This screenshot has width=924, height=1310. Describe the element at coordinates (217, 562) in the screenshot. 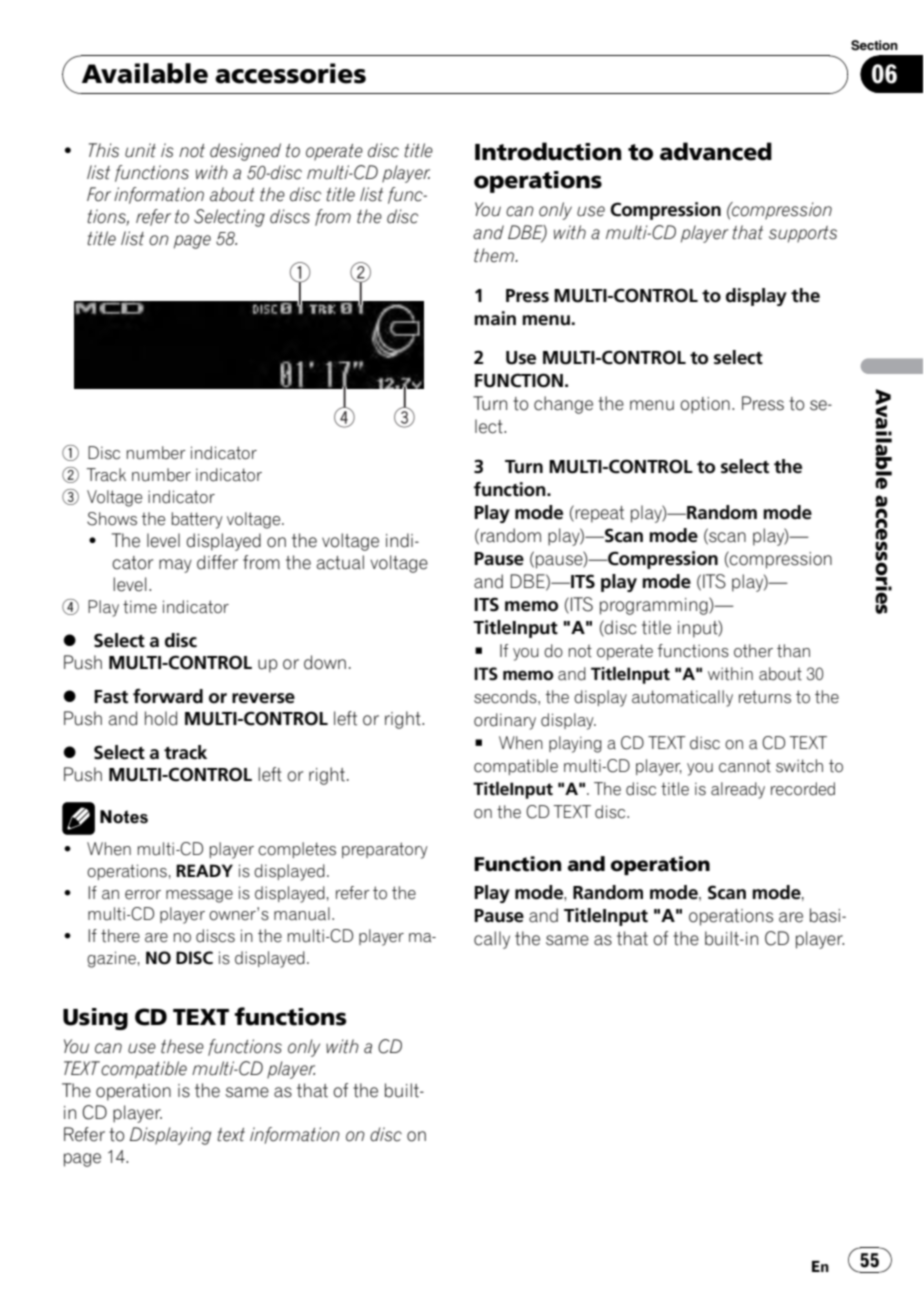

I see `differ` at that location.
